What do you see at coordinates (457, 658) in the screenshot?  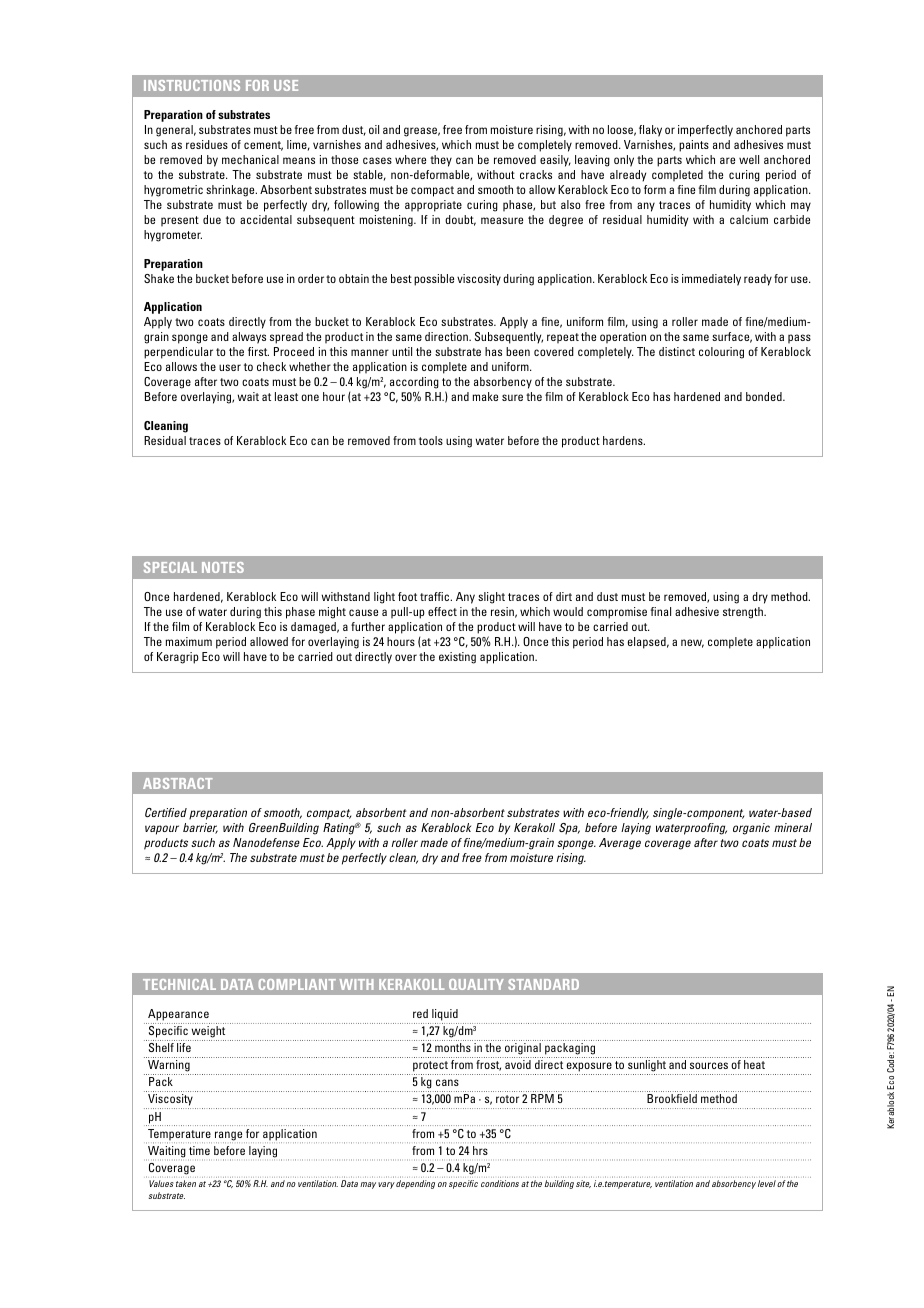 I see `existing` at bounding box center [457, 658].
